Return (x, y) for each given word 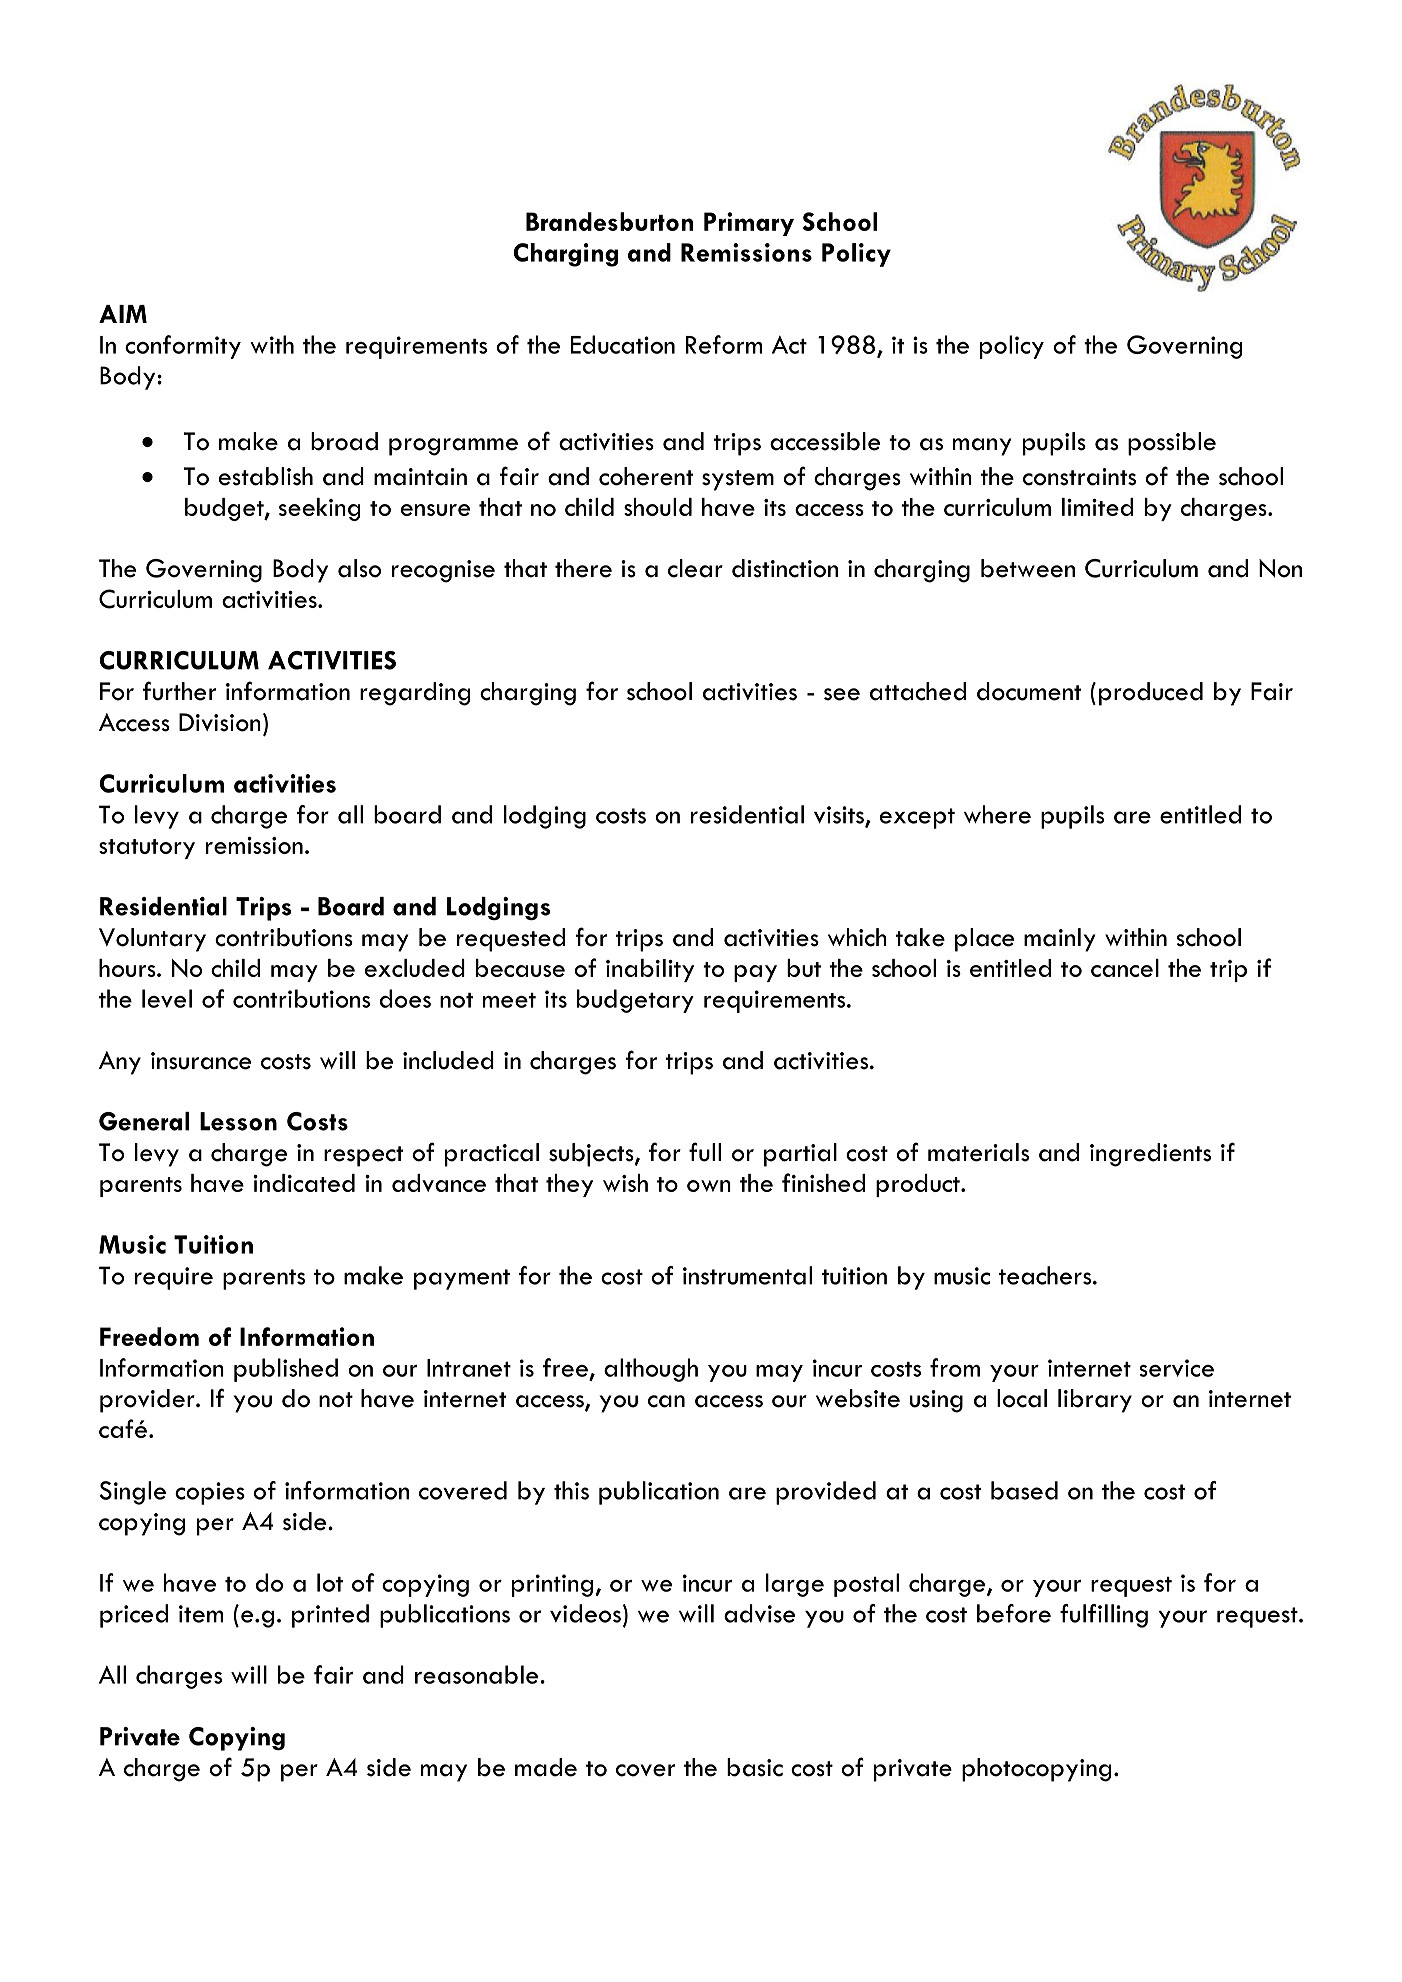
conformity (183, 347)
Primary (749, 224)
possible (1172, 444)
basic (755, 1767)
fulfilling (1104, 1616)
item (201, 1614)
